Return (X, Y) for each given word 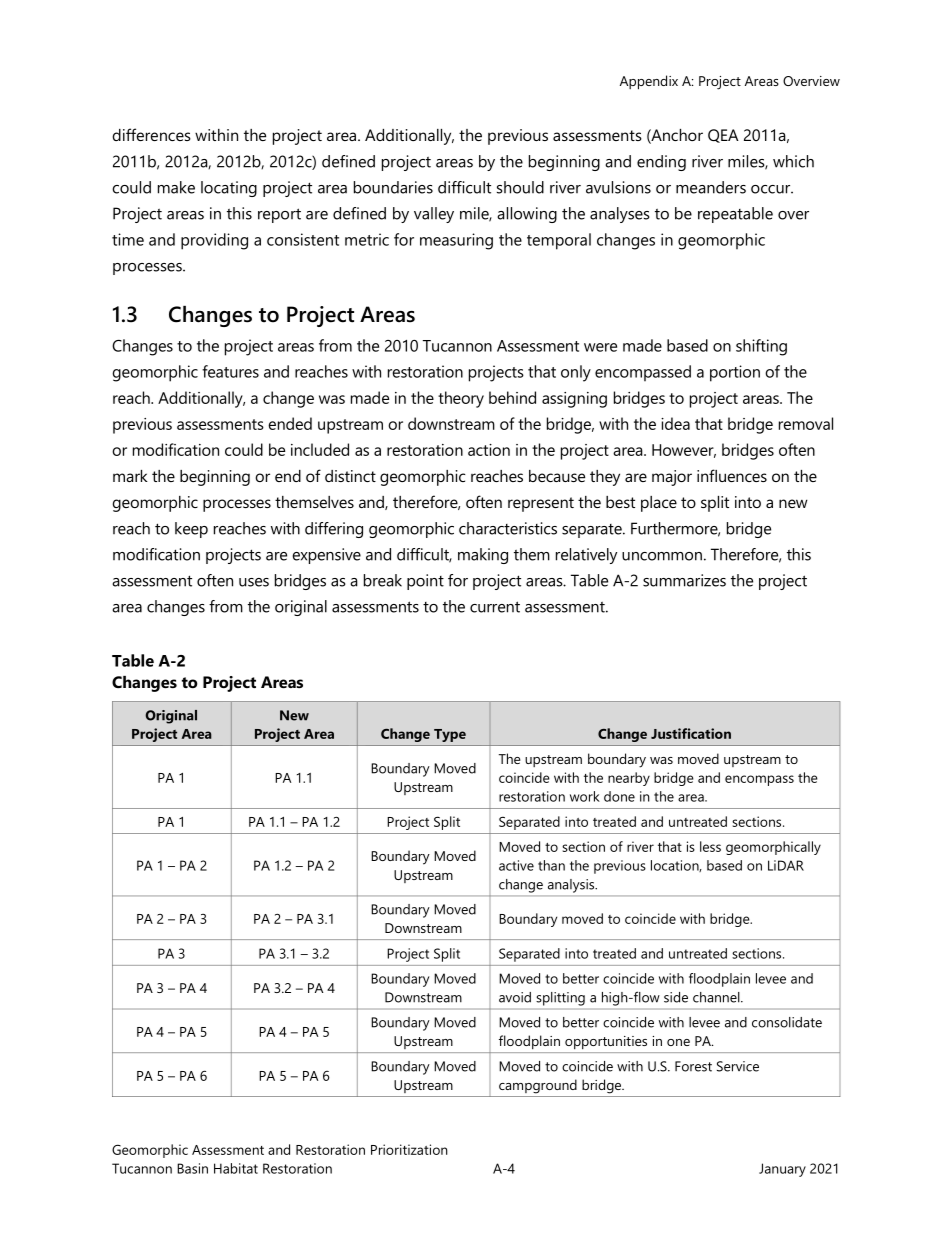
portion (735, 373)
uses (254, 582)
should (520, 187)
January (782, 1170)
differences (151, 134)
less (710, 846)
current (495, 607)
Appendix (649, 82)
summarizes (684, 580)
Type (450, 735)
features (230, 371)
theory (461, 399)
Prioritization (409, 1149)
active (516, 865)
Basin (192, 1168)
